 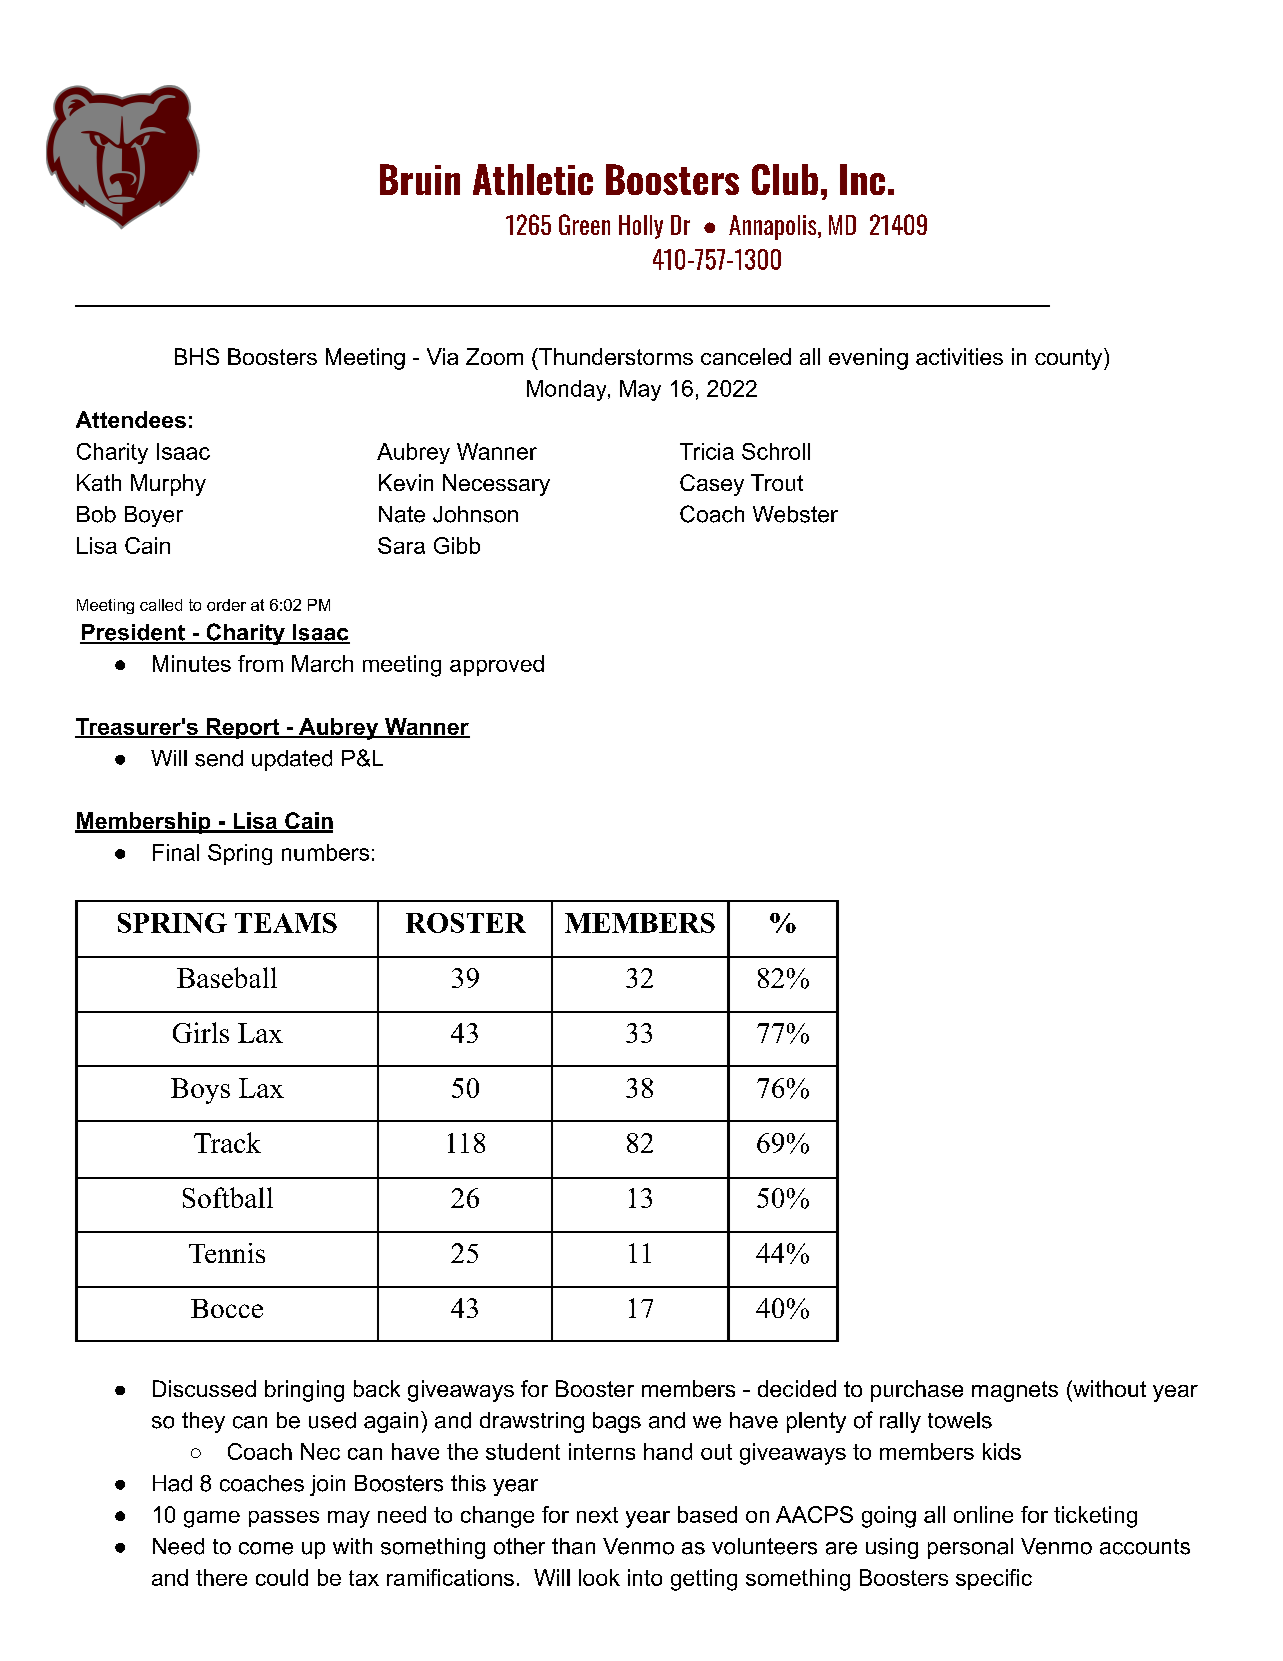 What do you see at coordinates (862, 179) in the screenshot?
I see `Inc` at bounding box center [862, 179].
